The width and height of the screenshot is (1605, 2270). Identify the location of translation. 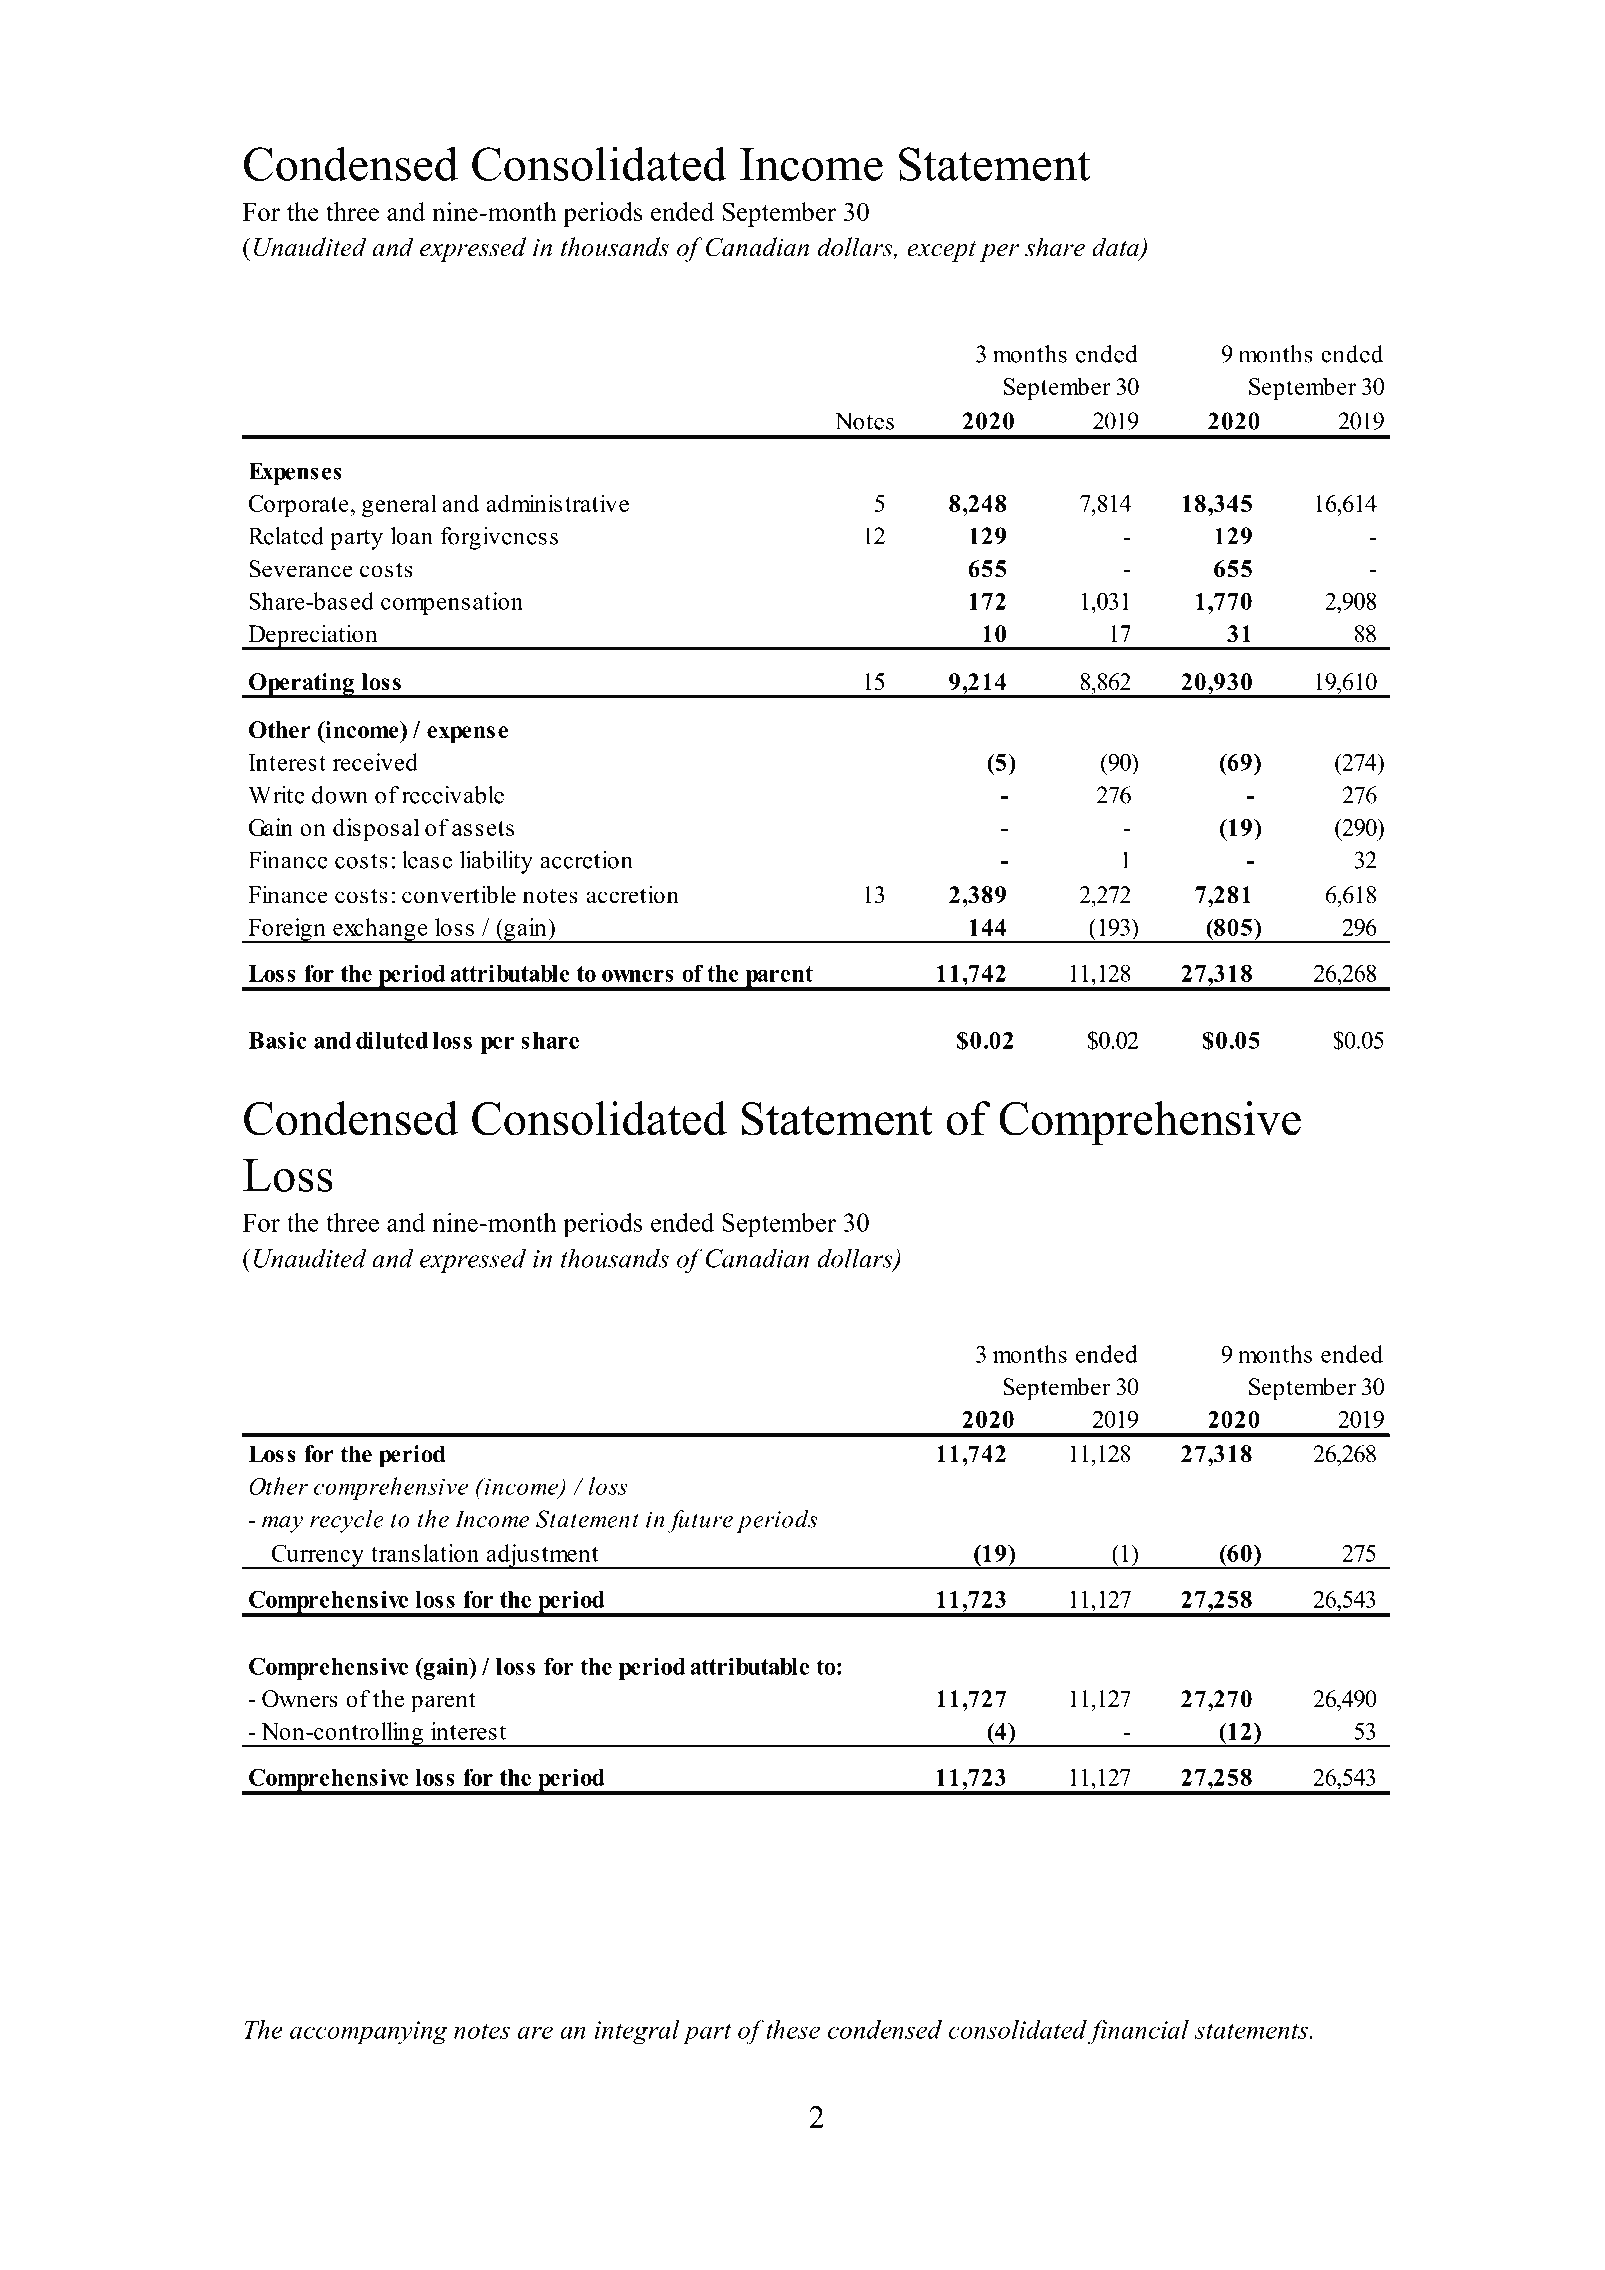
(425, 1553).
